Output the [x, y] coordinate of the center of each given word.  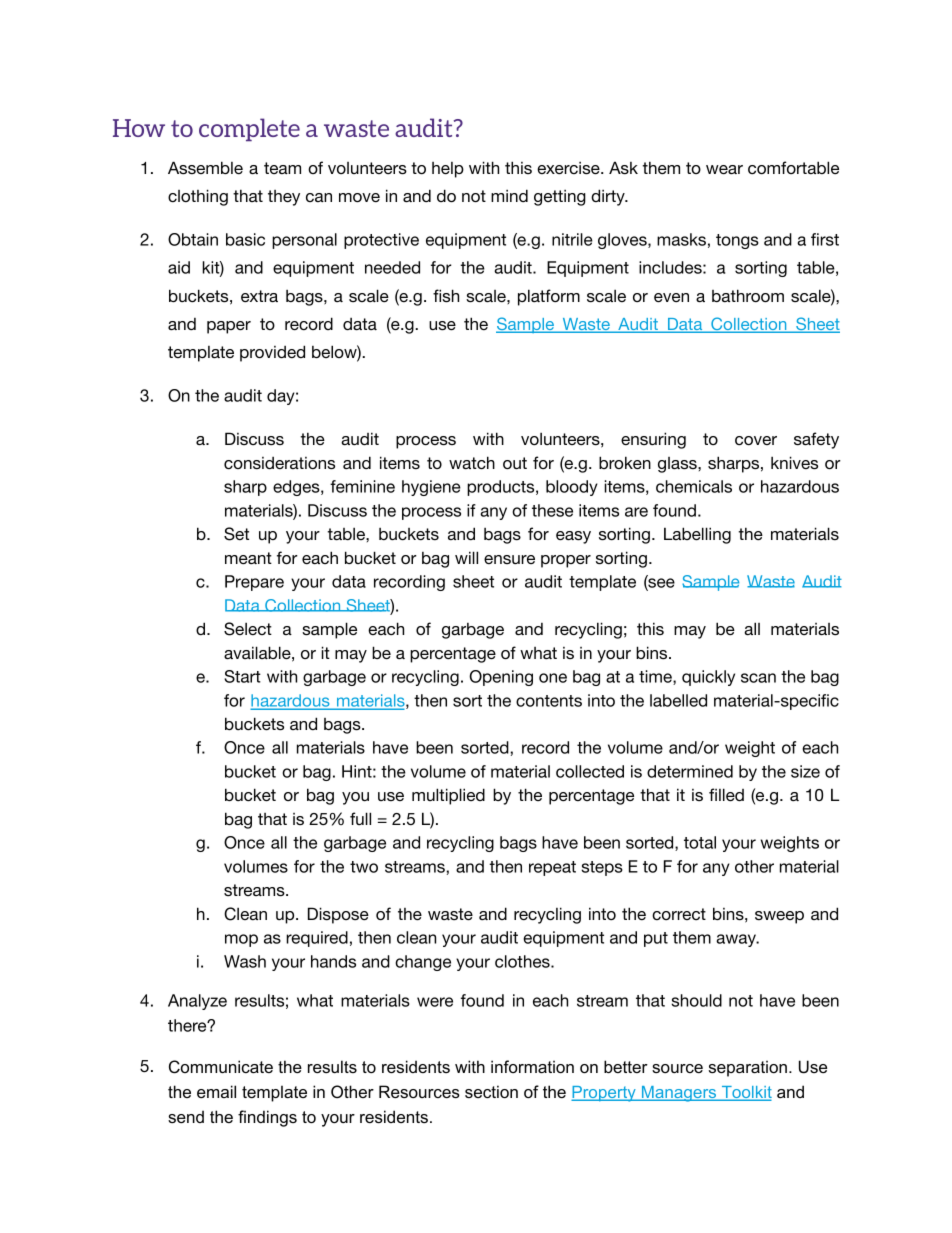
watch [472, 463]
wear [724, 170]
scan [758, 678]
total [700, 842]
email [216, 1091]
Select [248, 629]
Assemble [205, 168]
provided [272, 353]
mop [241, 940]
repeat [552, 868]
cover [756, 440]
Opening [501, 678]
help [448, 170]
